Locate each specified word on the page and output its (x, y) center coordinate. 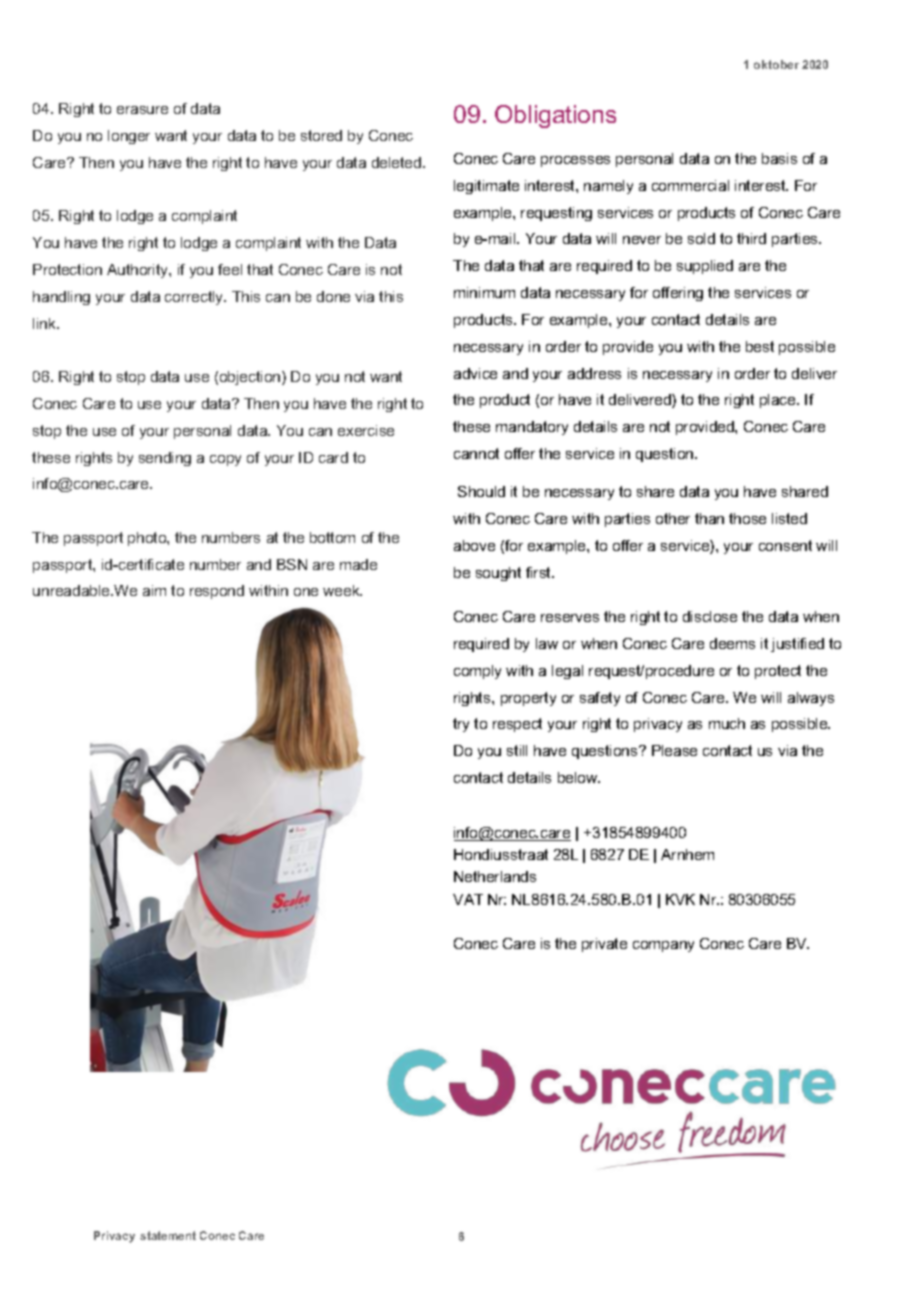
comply (477, 672)
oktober (776, 64)
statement (168, 1235)
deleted (396, 162)
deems (732, 643)
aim (154, 590)
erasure (142, 110)
